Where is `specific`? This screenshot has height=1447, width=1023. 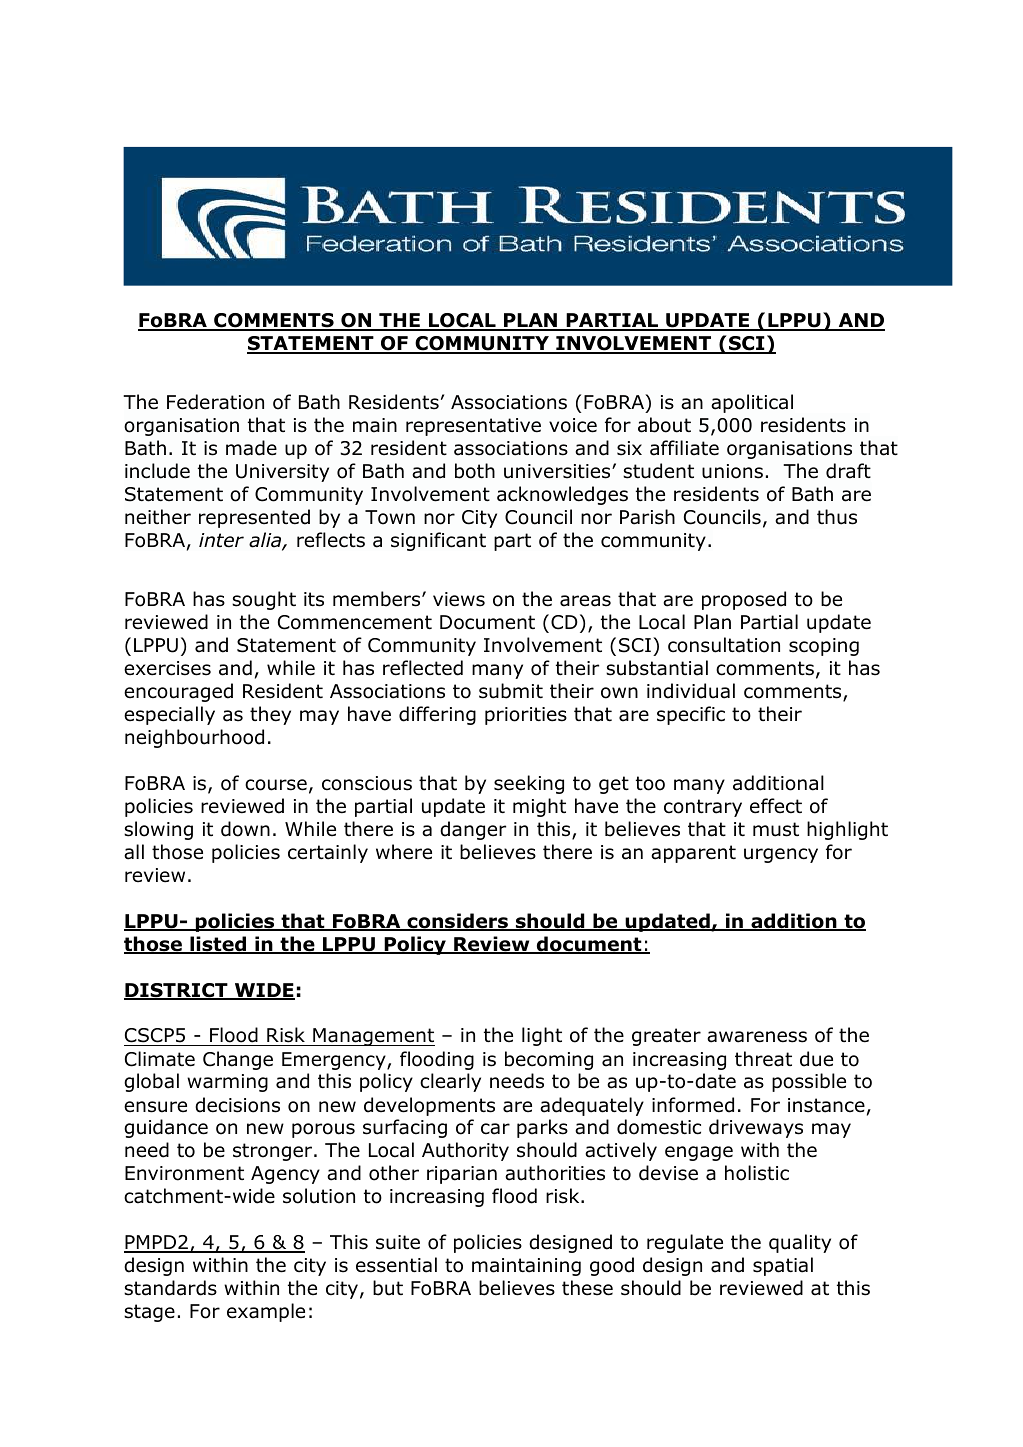
specific is located at coordinates (691, 715).
